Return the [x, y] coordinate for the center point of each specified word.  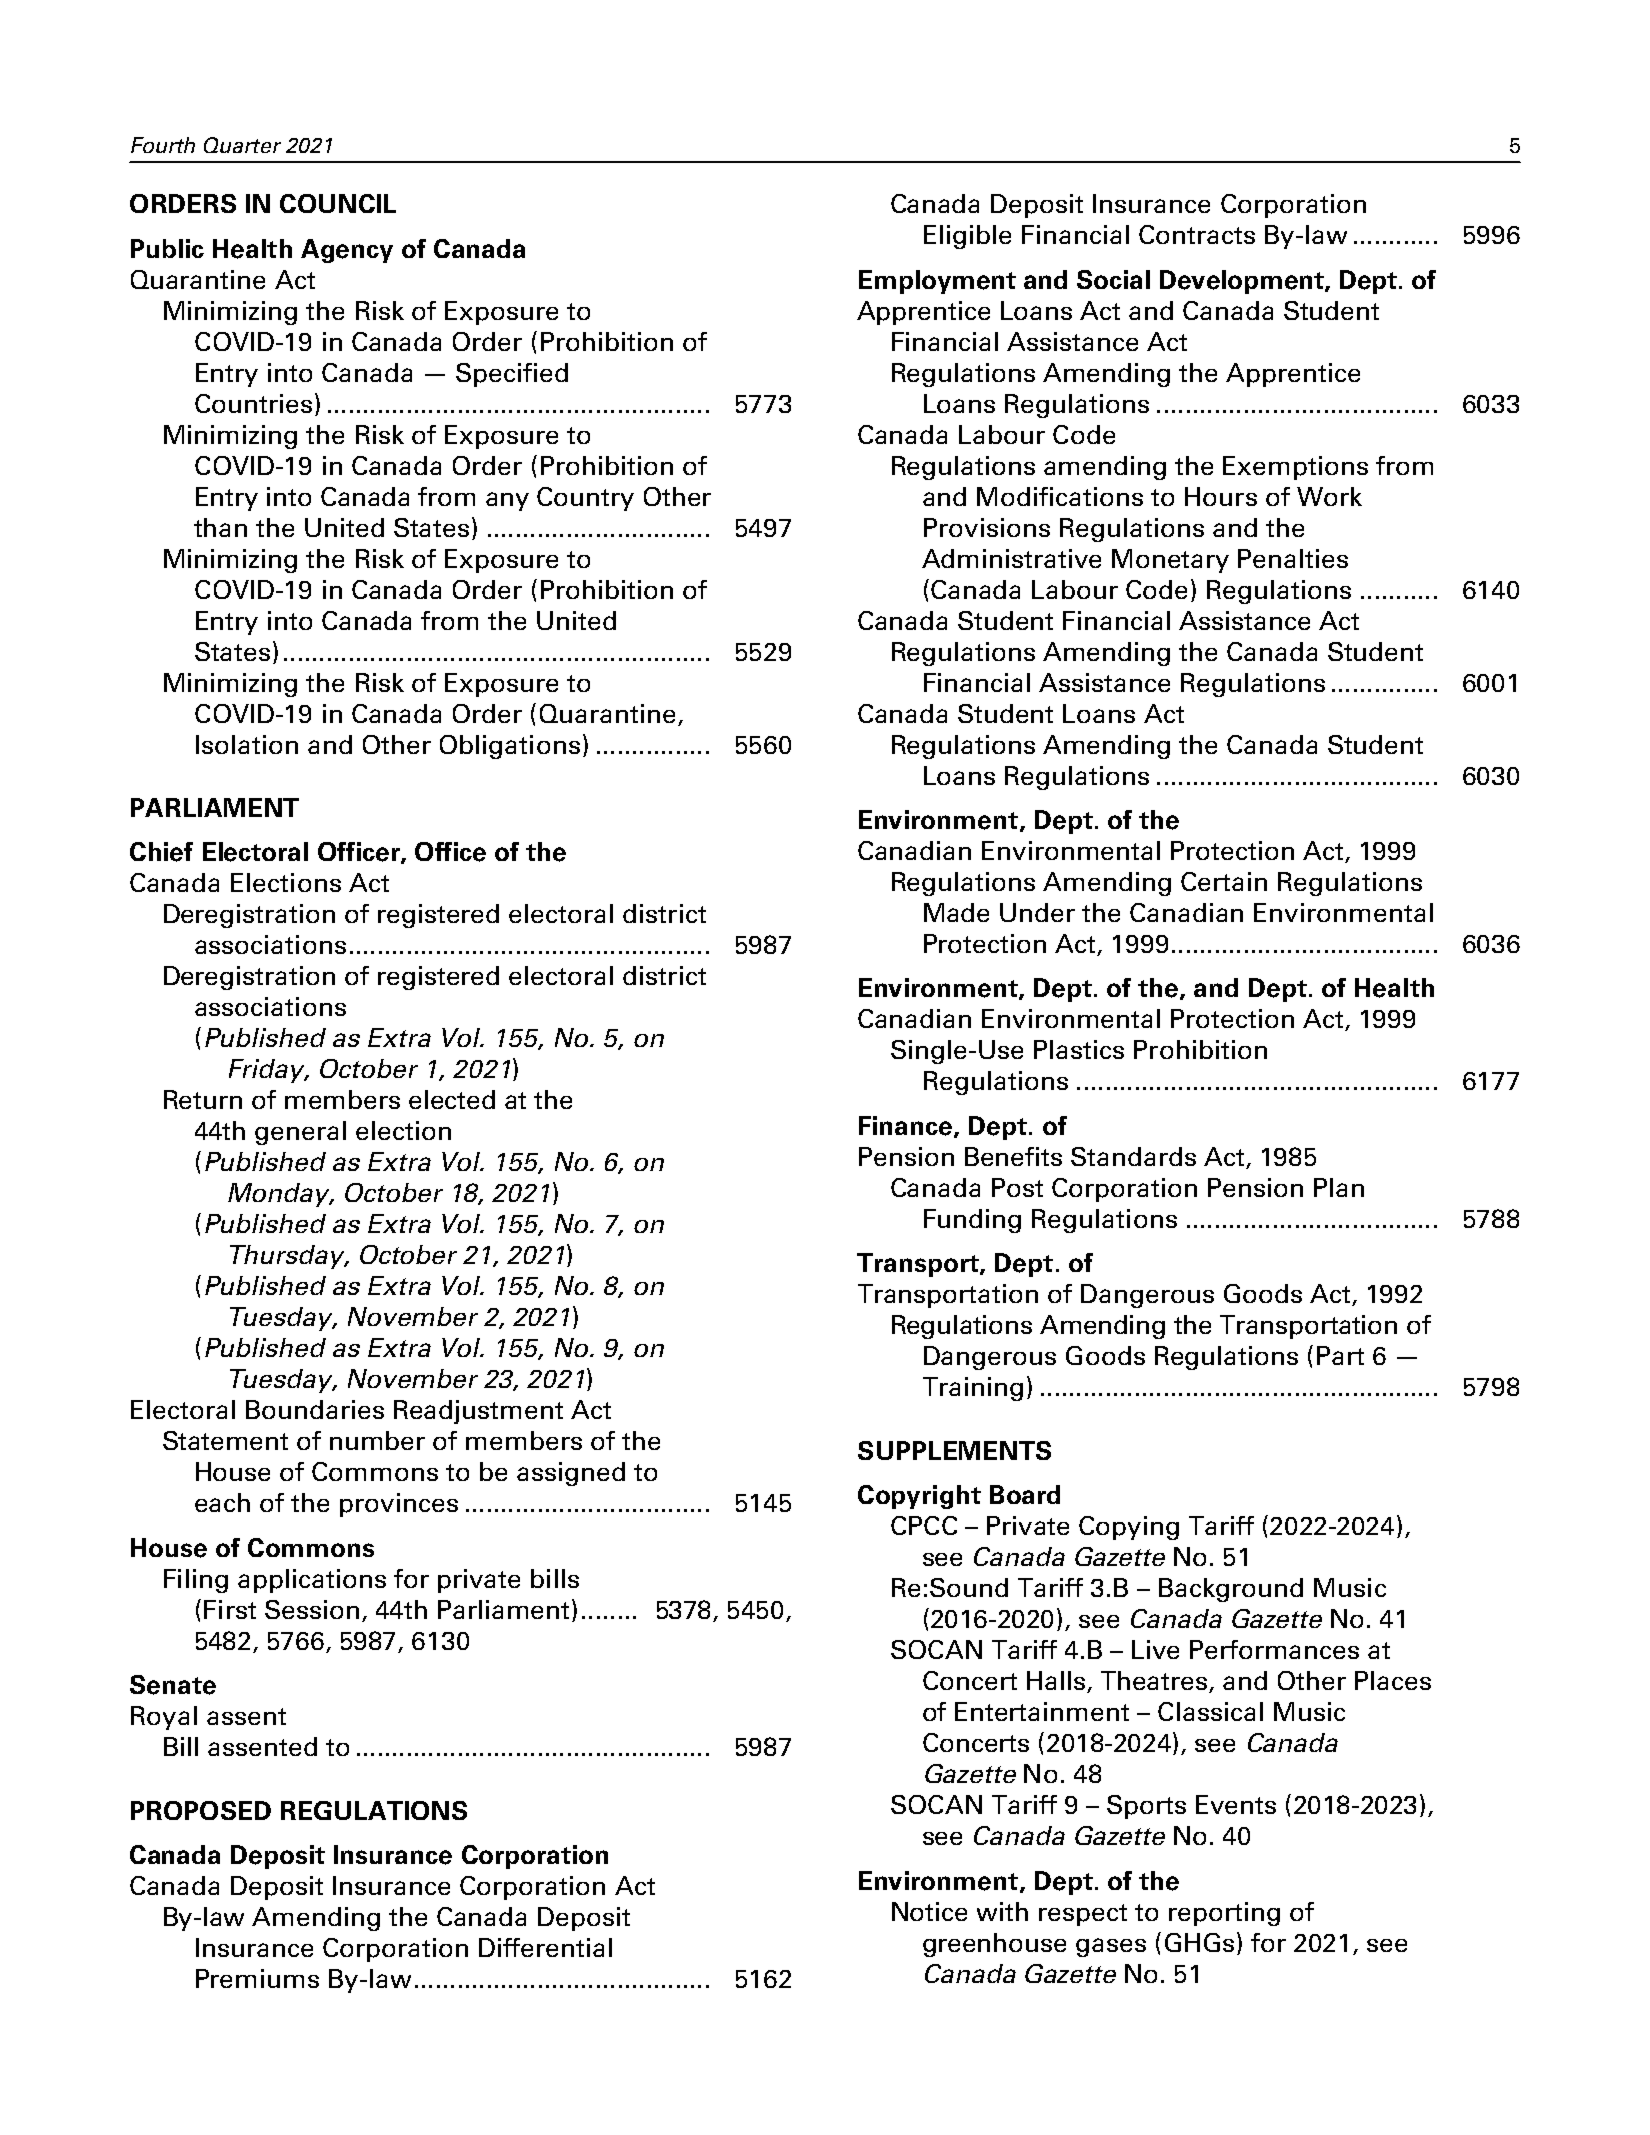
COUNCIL [338, 203]
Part [1340, 1355]
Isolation [247, 744]
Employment [937, 282]
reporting [1224, 1914]
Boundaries [315, 1409]
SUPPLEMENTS [954, 1450]
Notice [929, 1911]
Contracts [1197, 234]
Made [956, 912]
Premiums [257, 1978]
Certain [1224, 881]
